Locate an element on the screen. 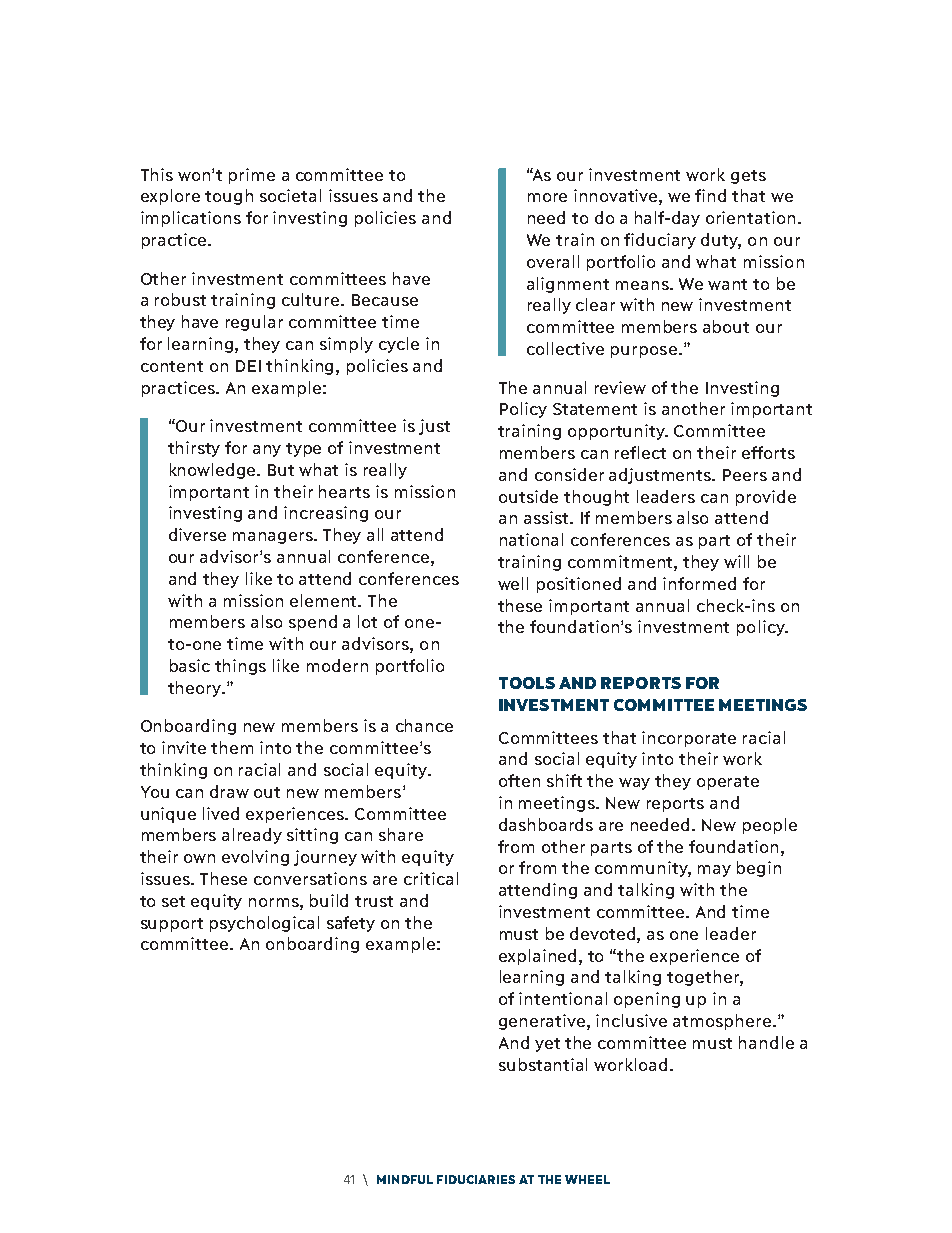 The width and height of the screenshot is (952, 1233). find is located at coordinates (710, 195).
